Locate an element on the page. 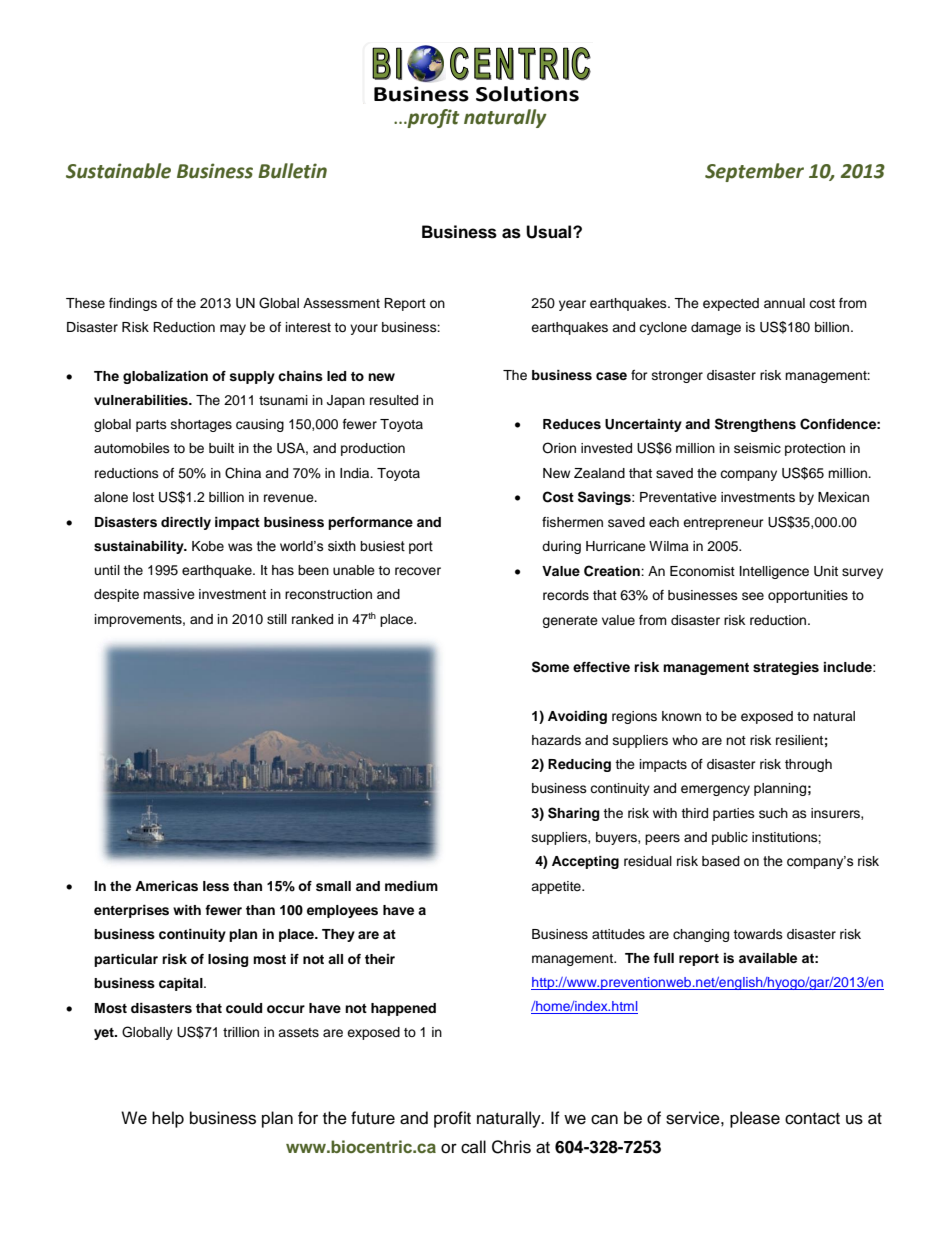 The height and width of the image is (1233, 952). help is located at coordinates (168, 1119).
